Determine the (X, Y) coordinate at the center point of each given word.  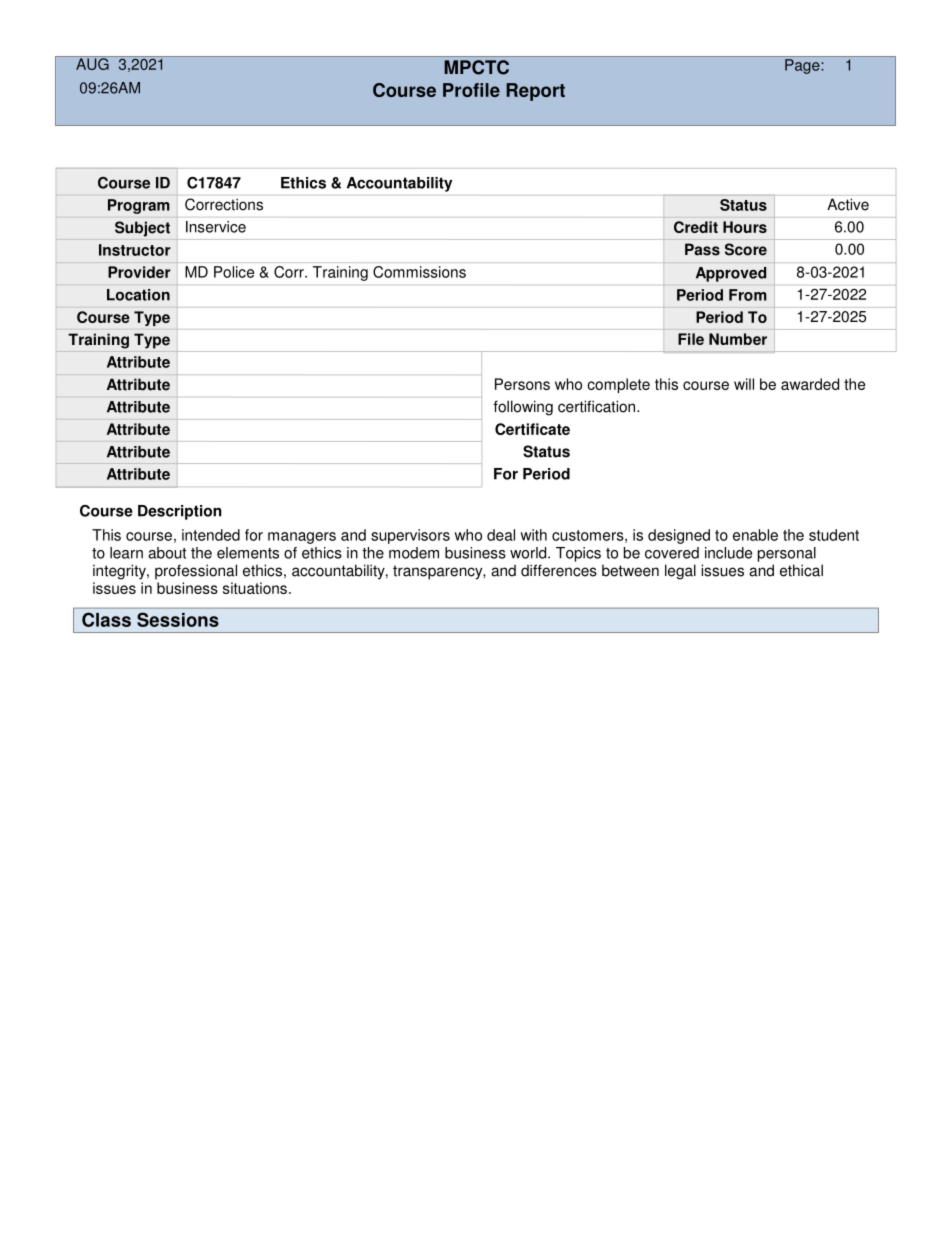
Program (138, 206)
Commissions (419, 272)
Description (180, 512)
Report (535, 92)
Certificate (532, 429)
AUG (92, 63)
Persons (522, 384)
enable (755, 535)
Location (138, 295)
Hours (745, 227)
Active (848, 204)
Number (738, 339)
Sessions (178, 619)
